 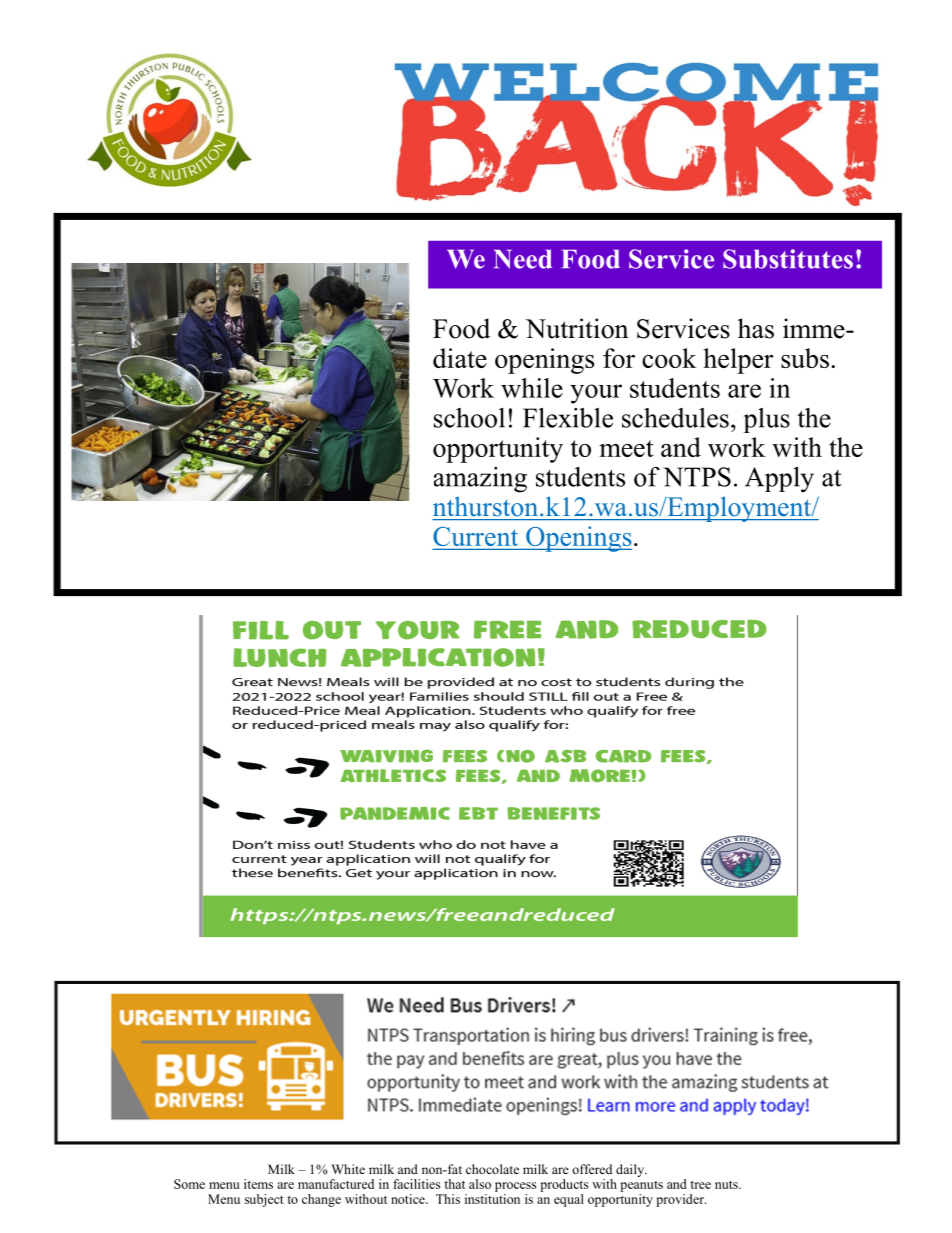 I want to click on plus, so click(x=767, y=420).
